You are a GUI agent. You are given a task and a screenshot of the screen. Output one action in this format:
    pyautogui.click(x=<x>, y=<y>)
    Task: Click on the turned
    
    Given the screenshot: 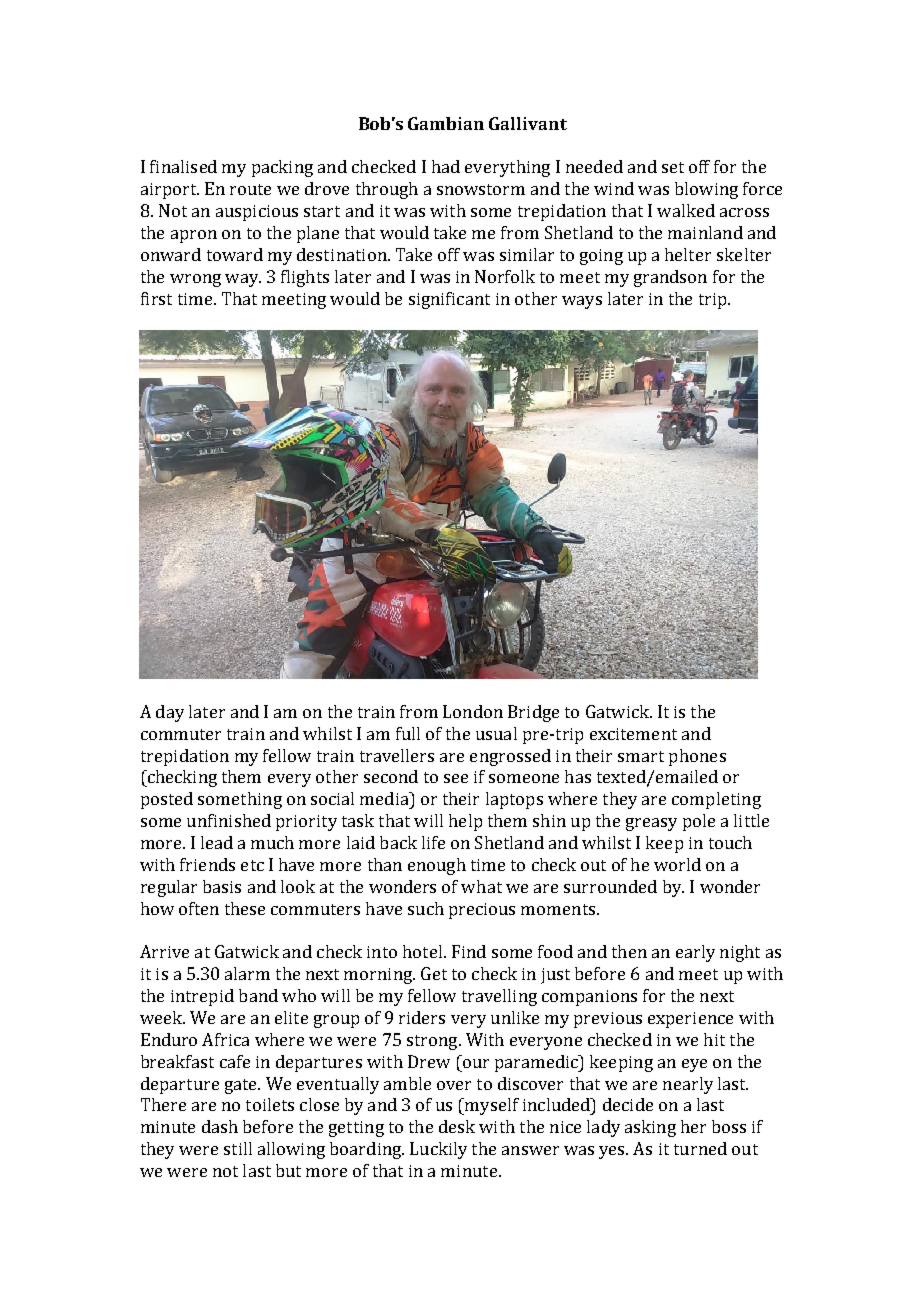 What is the action you would take?
    pyautogui.click(x=700, y=1148)
